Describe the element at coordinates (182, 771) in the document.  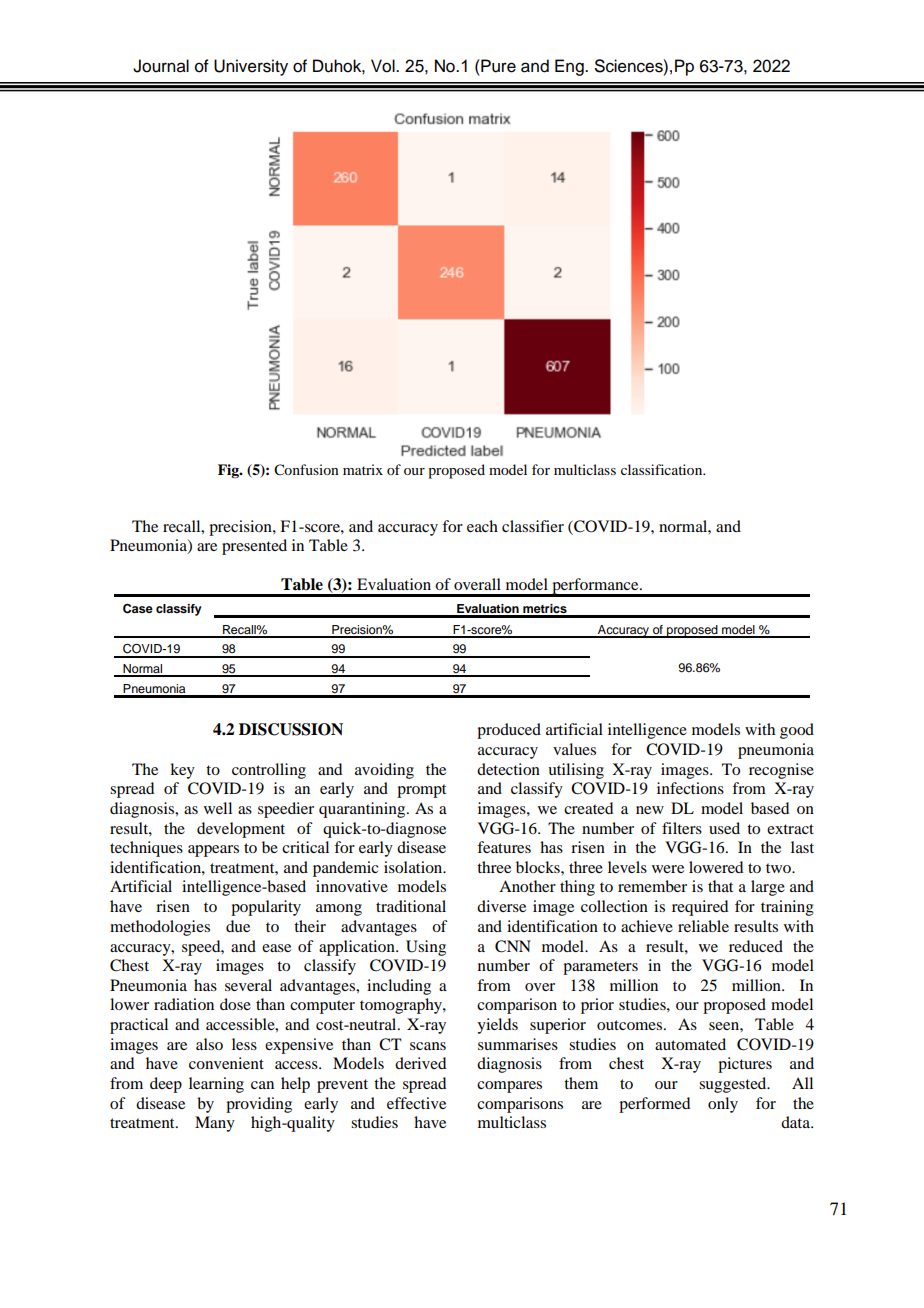
I see `key` at that location.
